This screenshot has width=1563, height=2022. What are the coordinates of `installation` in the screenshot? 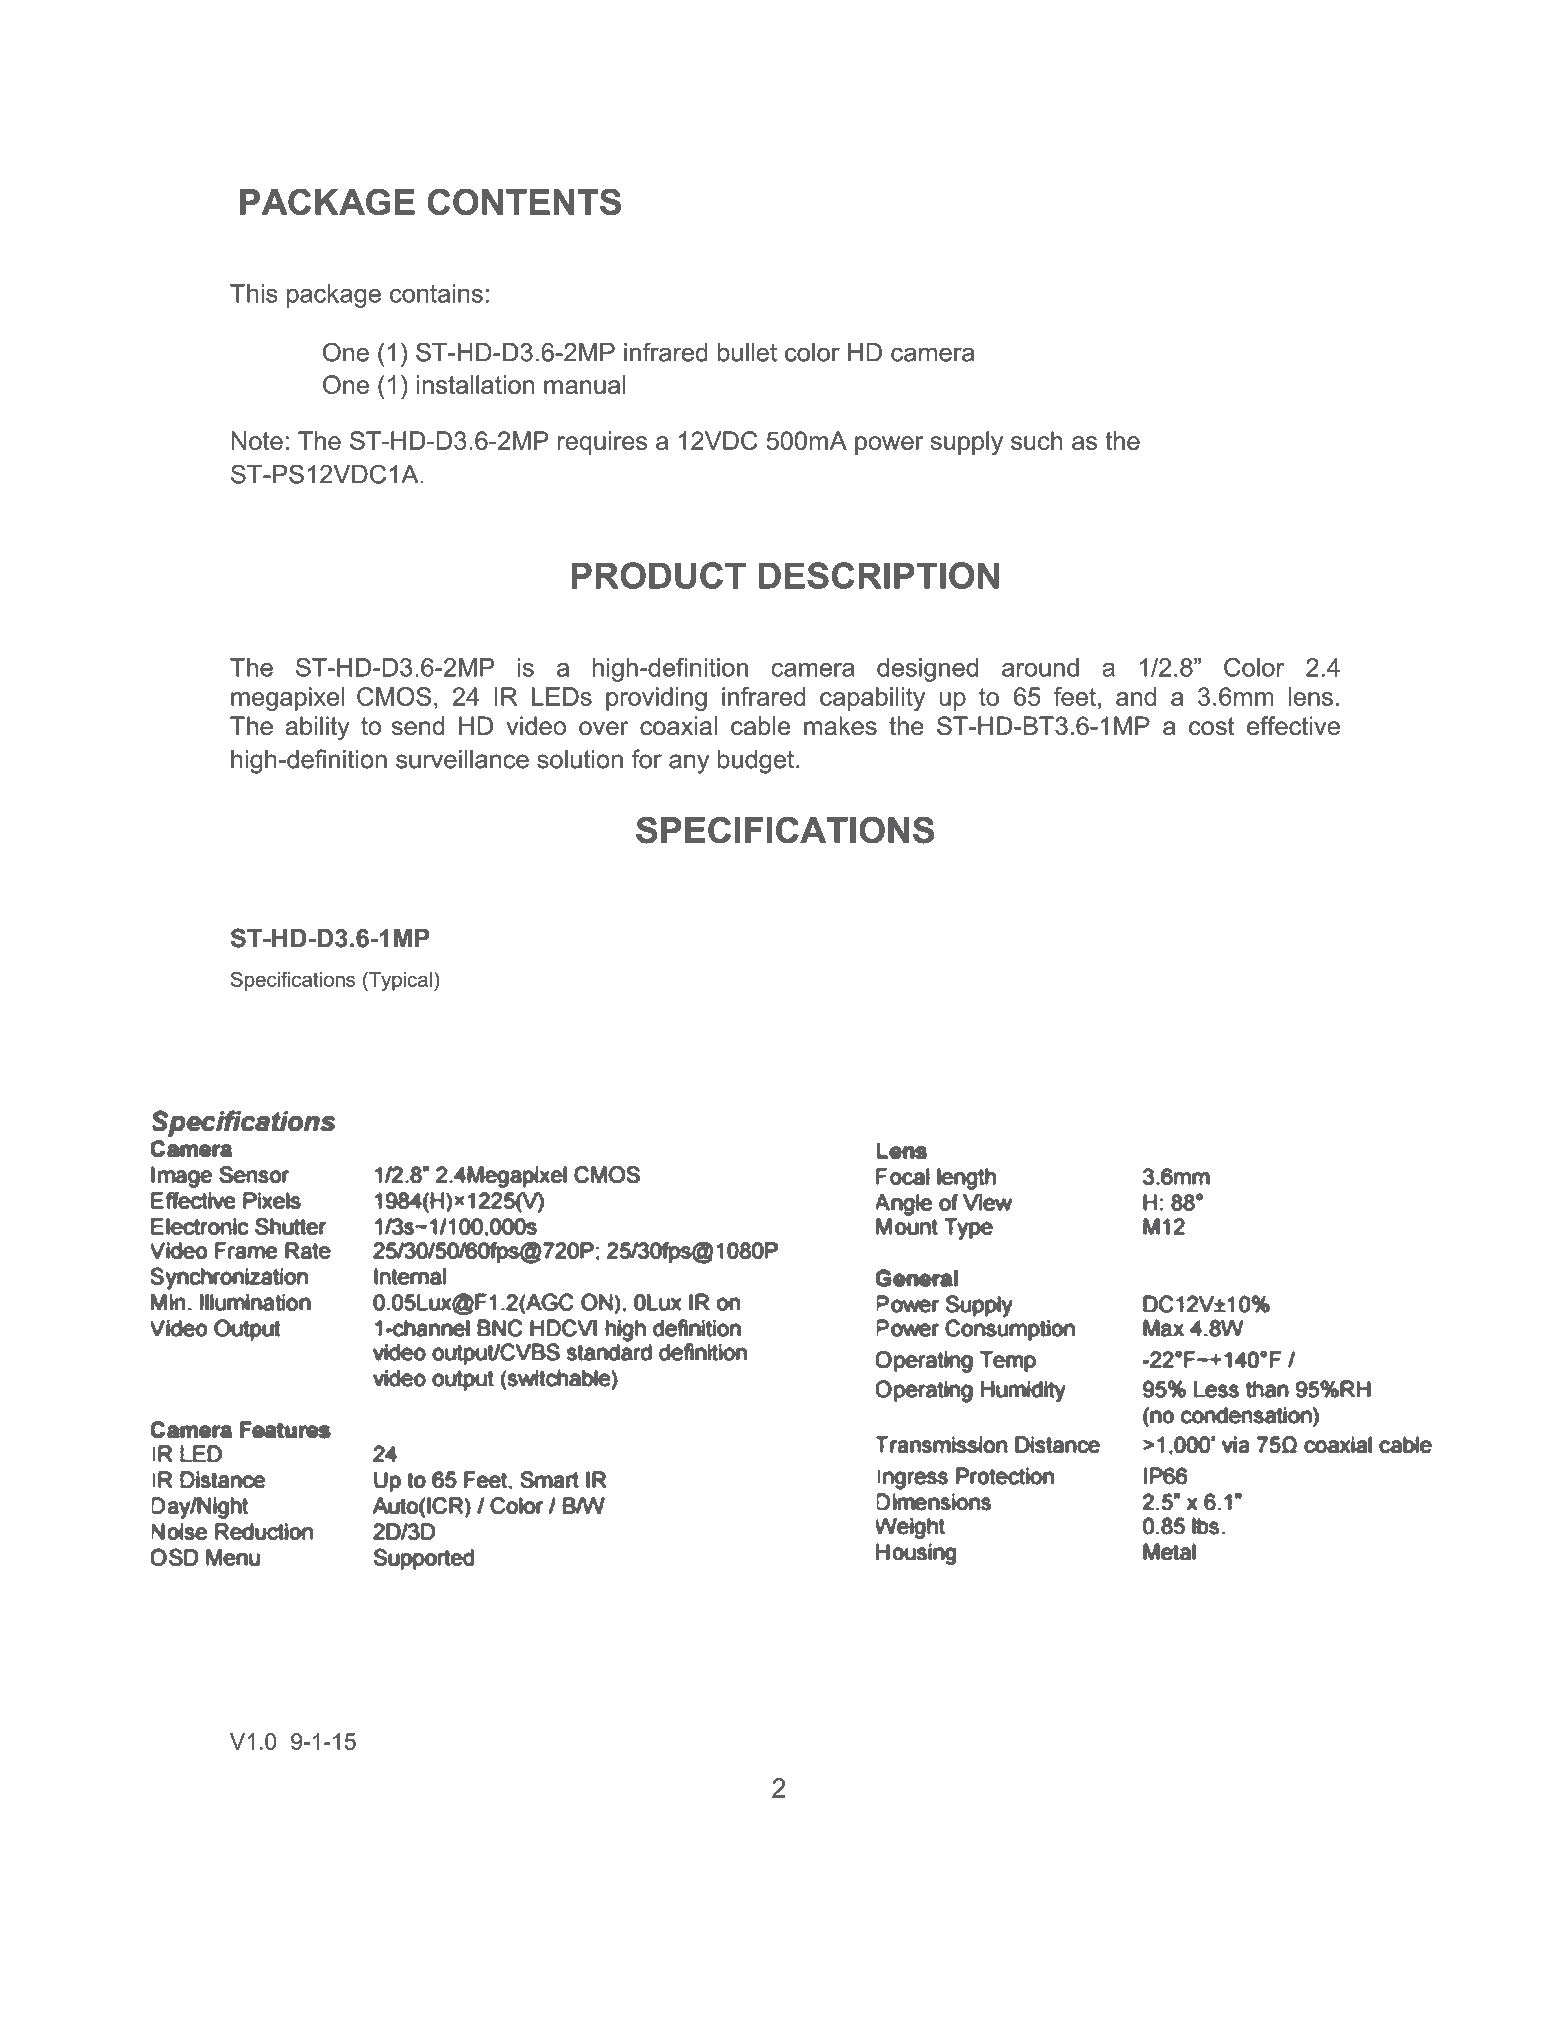 It's located at (475, 384).
